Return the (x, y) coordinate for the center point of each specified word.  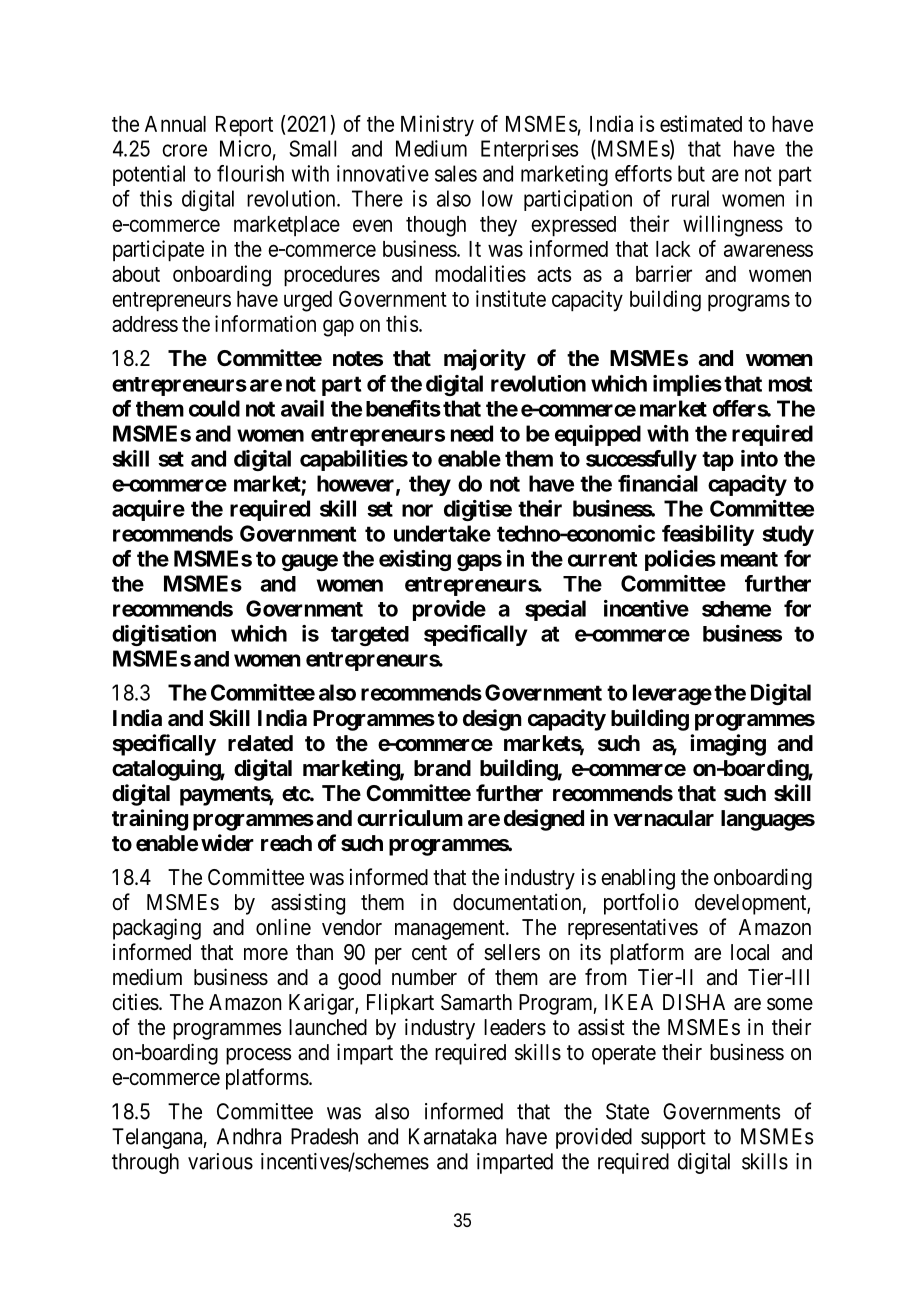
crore (184, 150)
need (472, 433)
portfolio (641, 904)
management (451, 930)
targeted (370, 636)
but (691, 173)
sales (456, 173)
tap (718, 461)
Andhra (249, 1136)
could (214, 408)
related (260, 743)
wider (227, 842)
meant (749, 559)
